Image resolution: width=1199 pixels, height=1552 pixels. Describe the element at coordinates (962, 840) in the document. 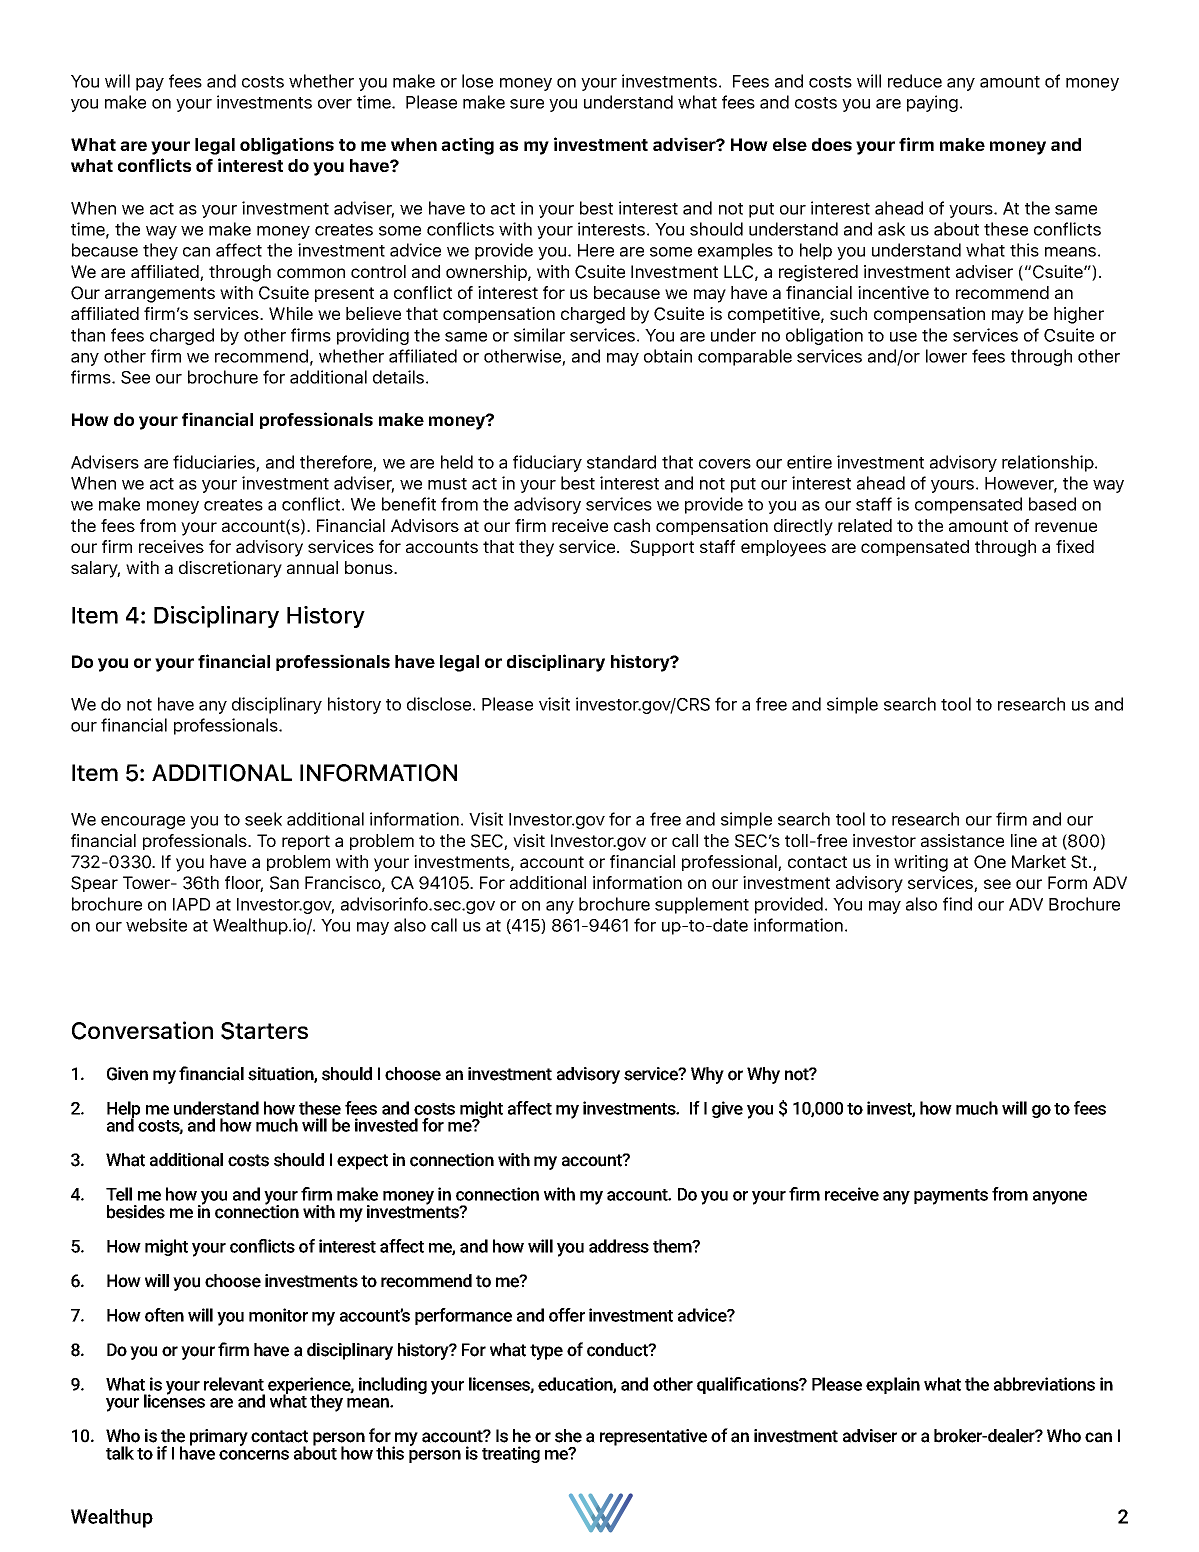

I see `assistance` at that location.
